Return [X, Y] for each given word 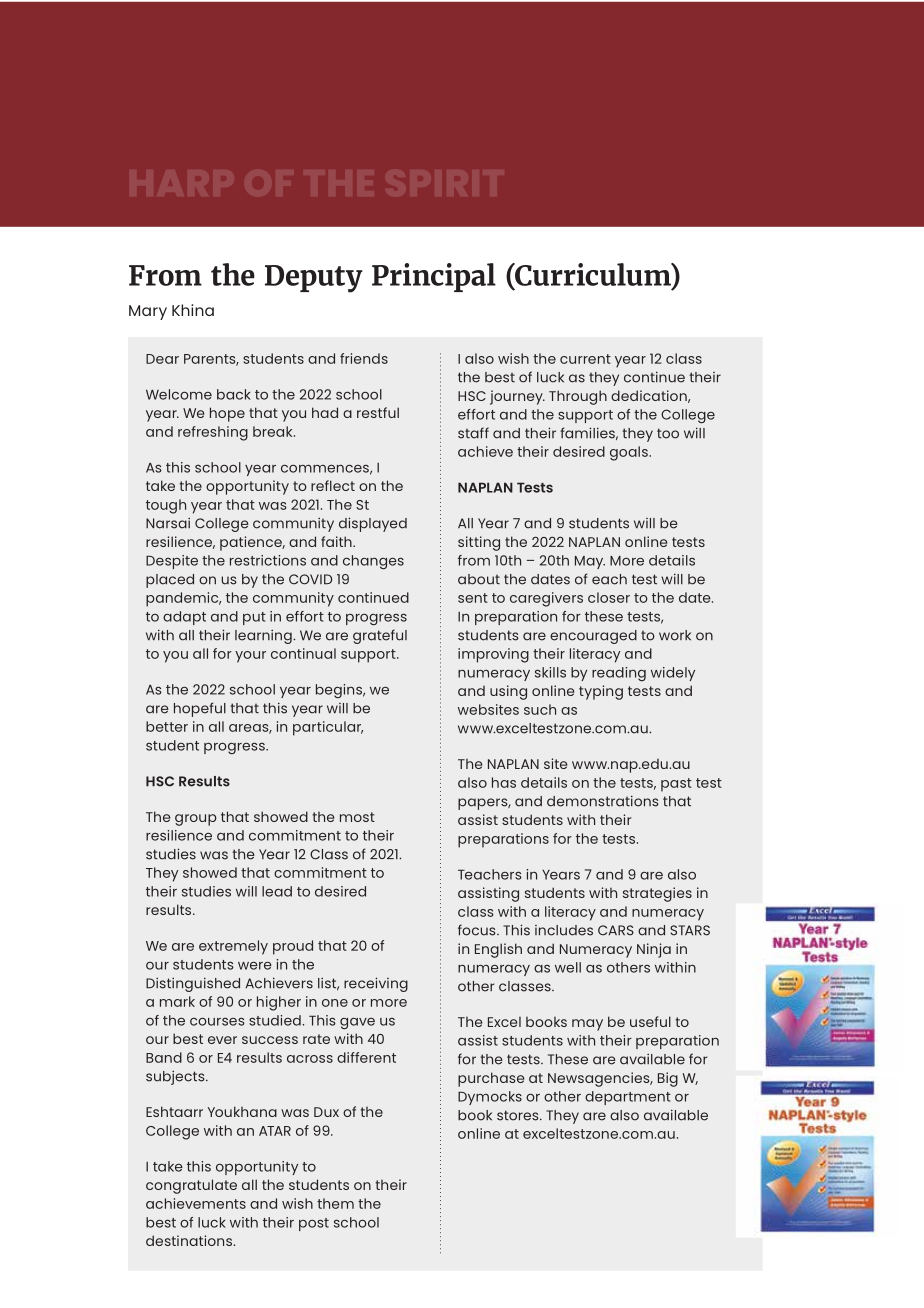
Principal [434, 277]
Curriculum [593, 275]
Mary [148, 312]
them [335, 1203]
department [628, 1098]
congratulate [191, 1186]
